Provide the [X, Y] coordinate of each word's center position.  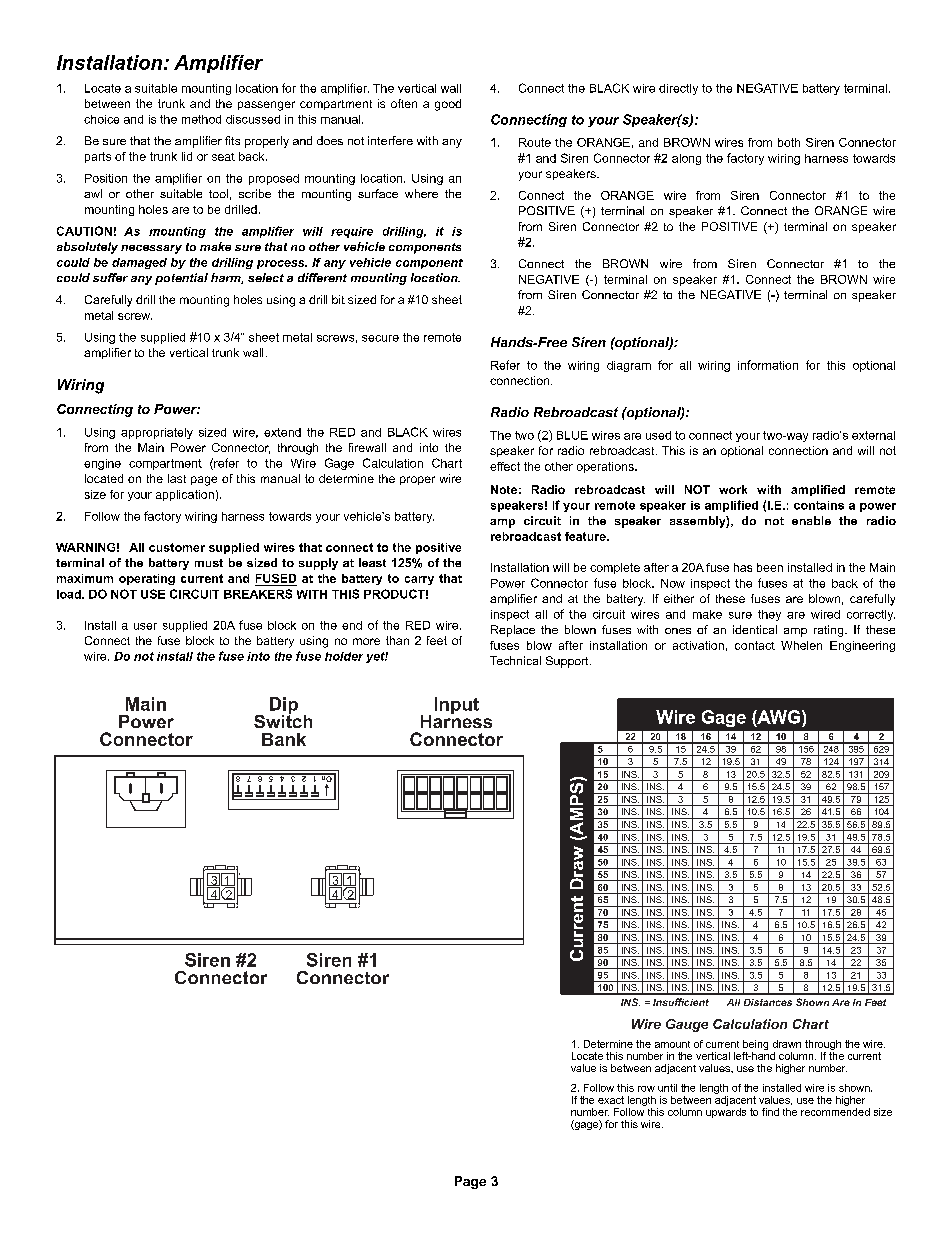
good [448, 105]
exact [611, 1100]
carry [419, 580]
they [769, 615]
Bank [284, 739]
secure [380, 338]
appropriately [157, 433]
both [789, 142]
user [145, 626]
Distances [768, 1002]
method [201, 119]
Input [457, 705]
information [768, 365]
